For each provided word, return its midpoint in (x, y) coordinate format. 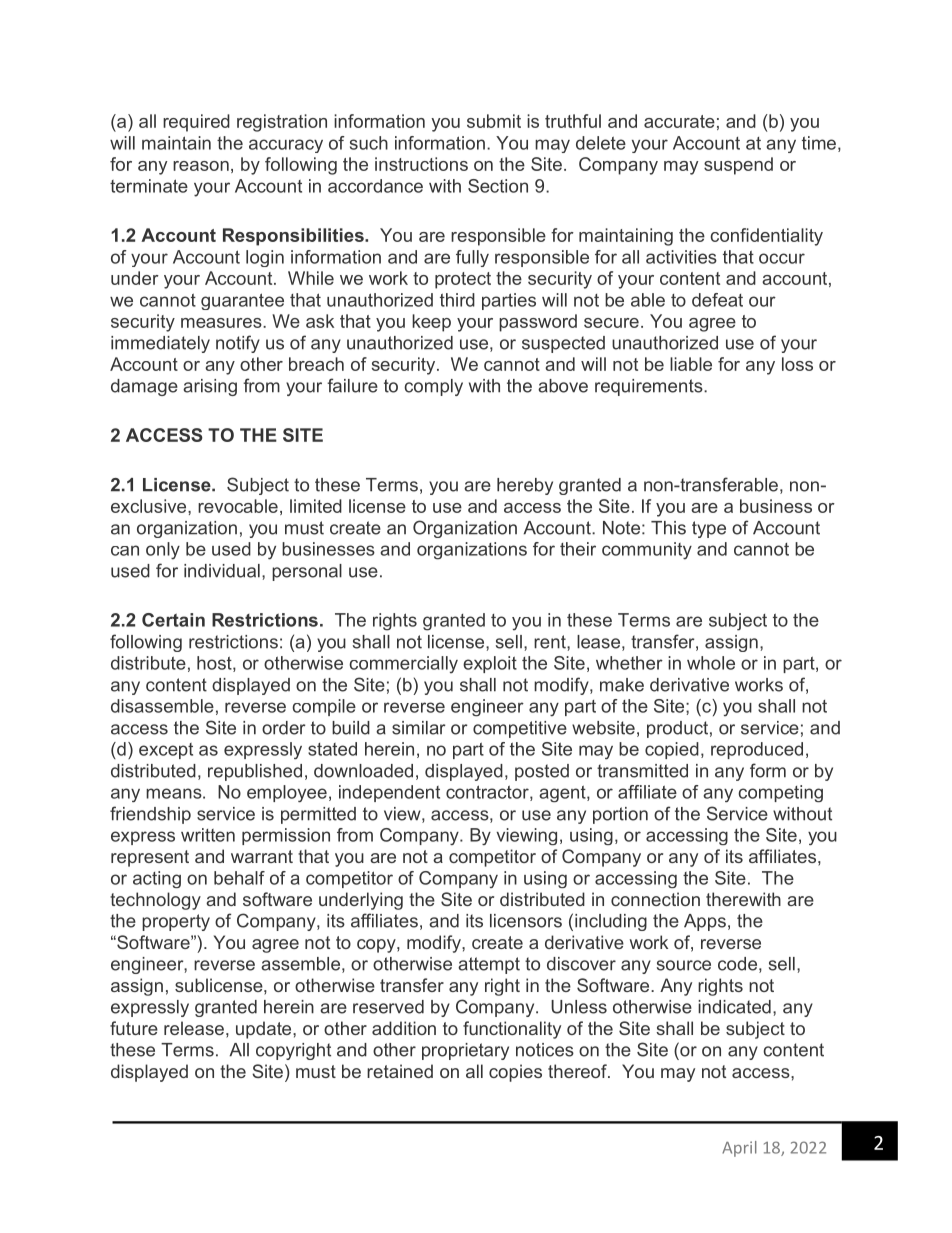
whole (711, 663)
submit (494, 121)
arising (210, 387)
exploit (490, 664)
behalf (239, 878)
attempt (489, 965)
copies (515, 1073)
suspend (738, 166)
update (265, 1030)
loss (797, 364)
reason (201, 166)
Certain (173, 620)
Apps (705, 922)
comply (433, 387)
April (739, 1149)
